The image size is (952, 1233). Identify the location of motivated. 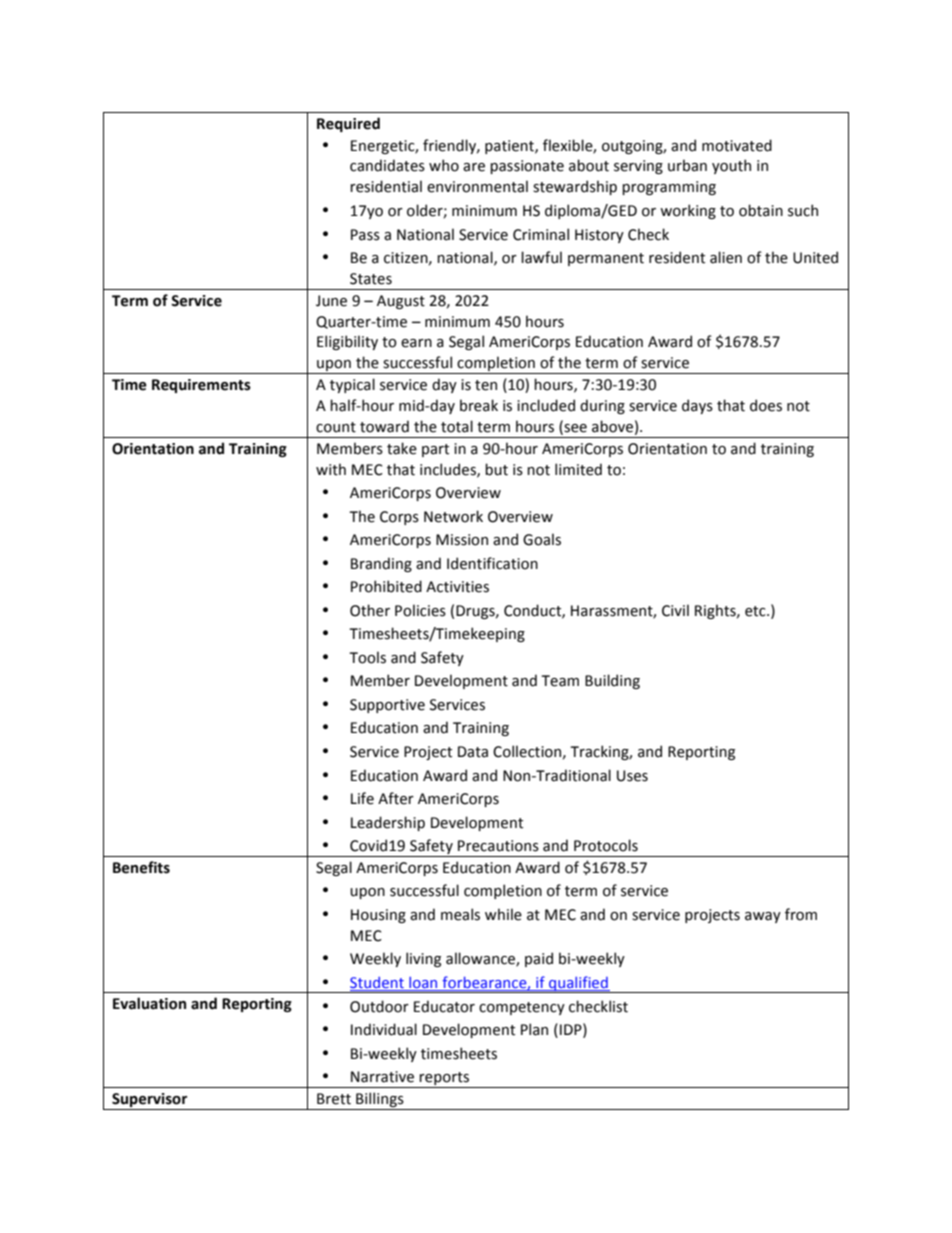
(737, 145).
